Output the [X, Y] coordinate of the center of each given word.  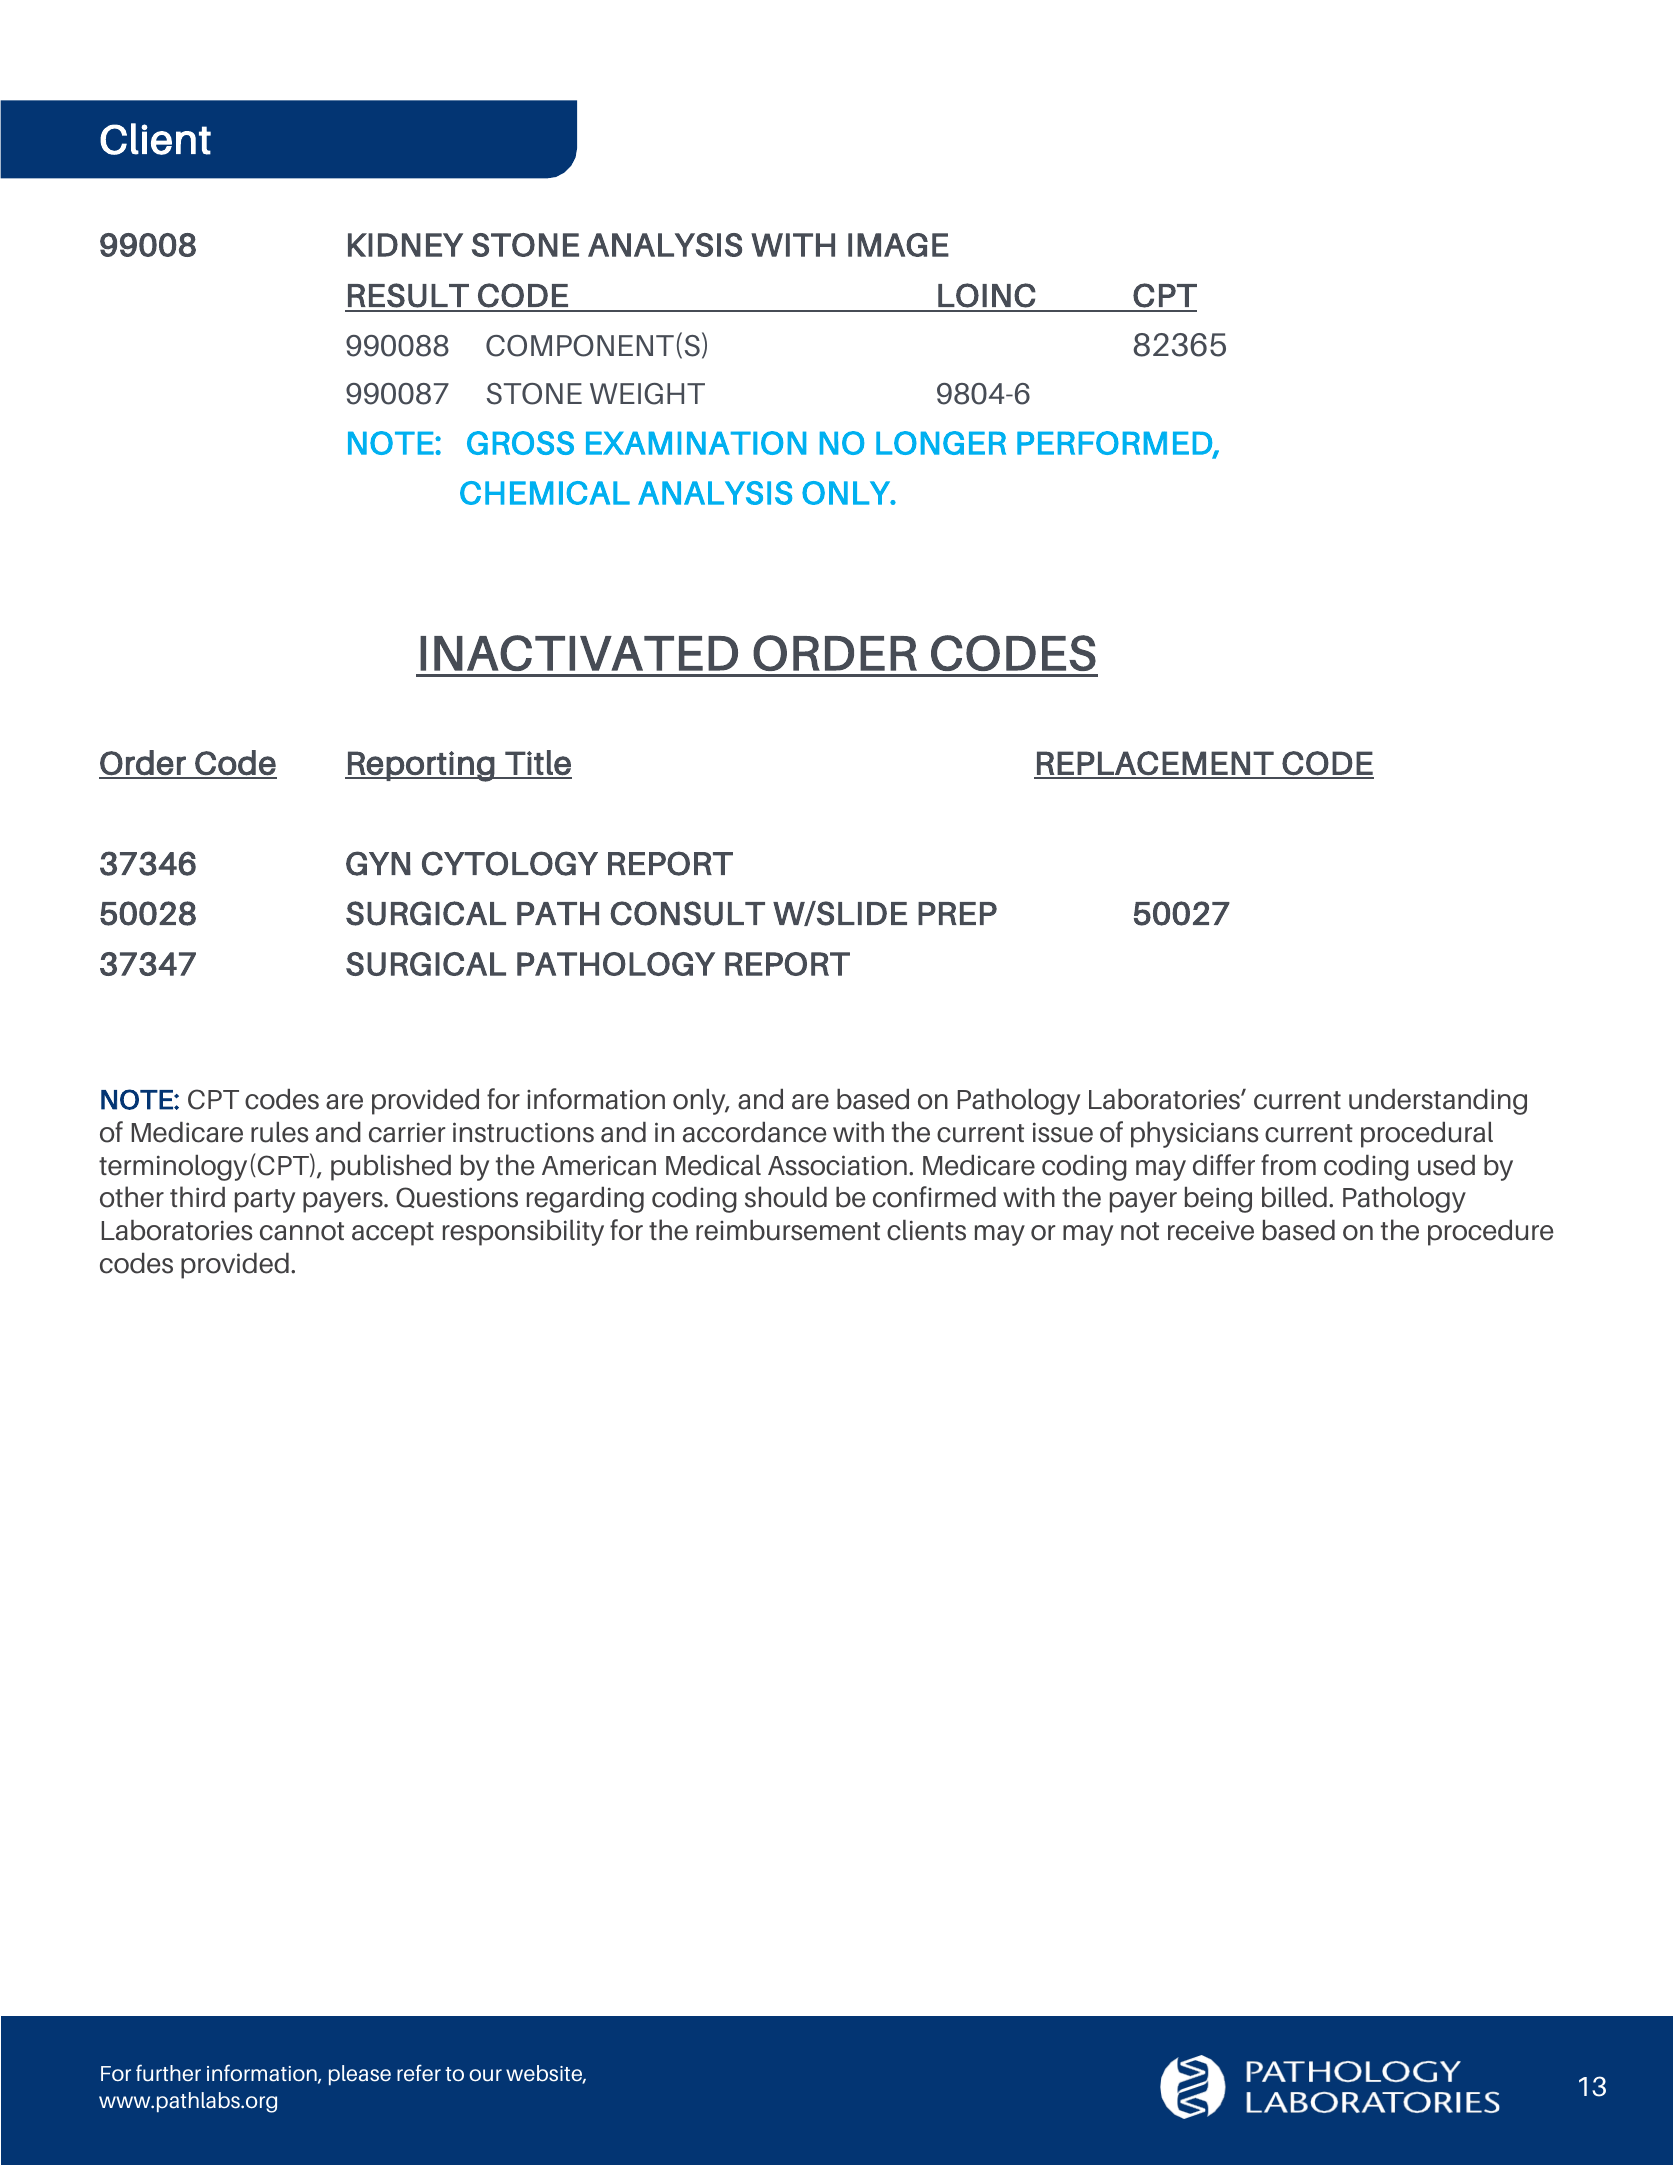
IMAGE [898, 245]
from [1288, 1165]
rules [280, 1132]
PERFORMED [1115, 444]
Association [837, 1165]
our [485, 2075]
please [360, 2075]
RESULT [408, 295]
